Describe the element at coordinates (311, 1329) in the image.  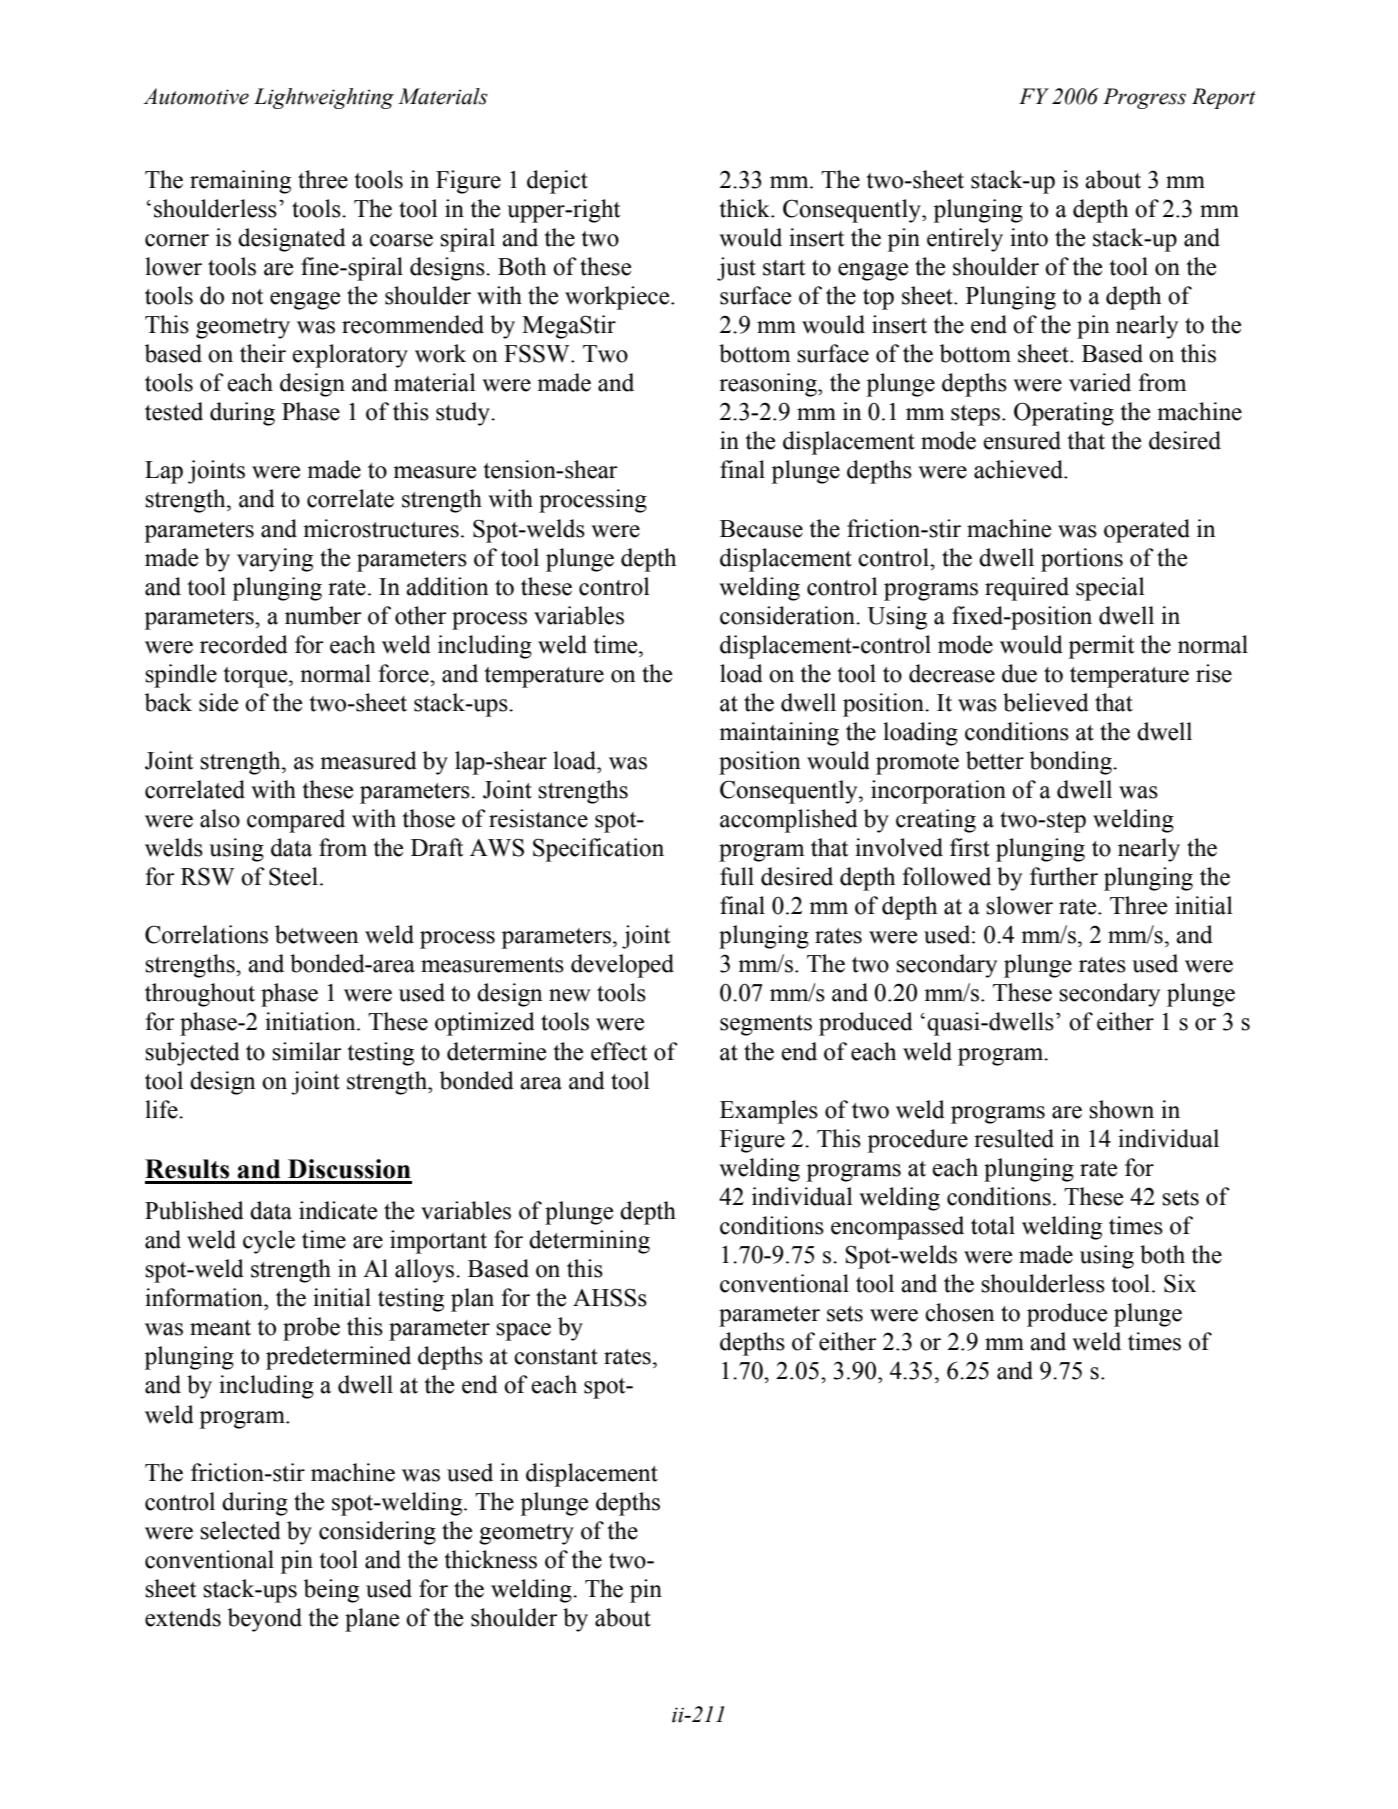
I see `probe` at that location.
